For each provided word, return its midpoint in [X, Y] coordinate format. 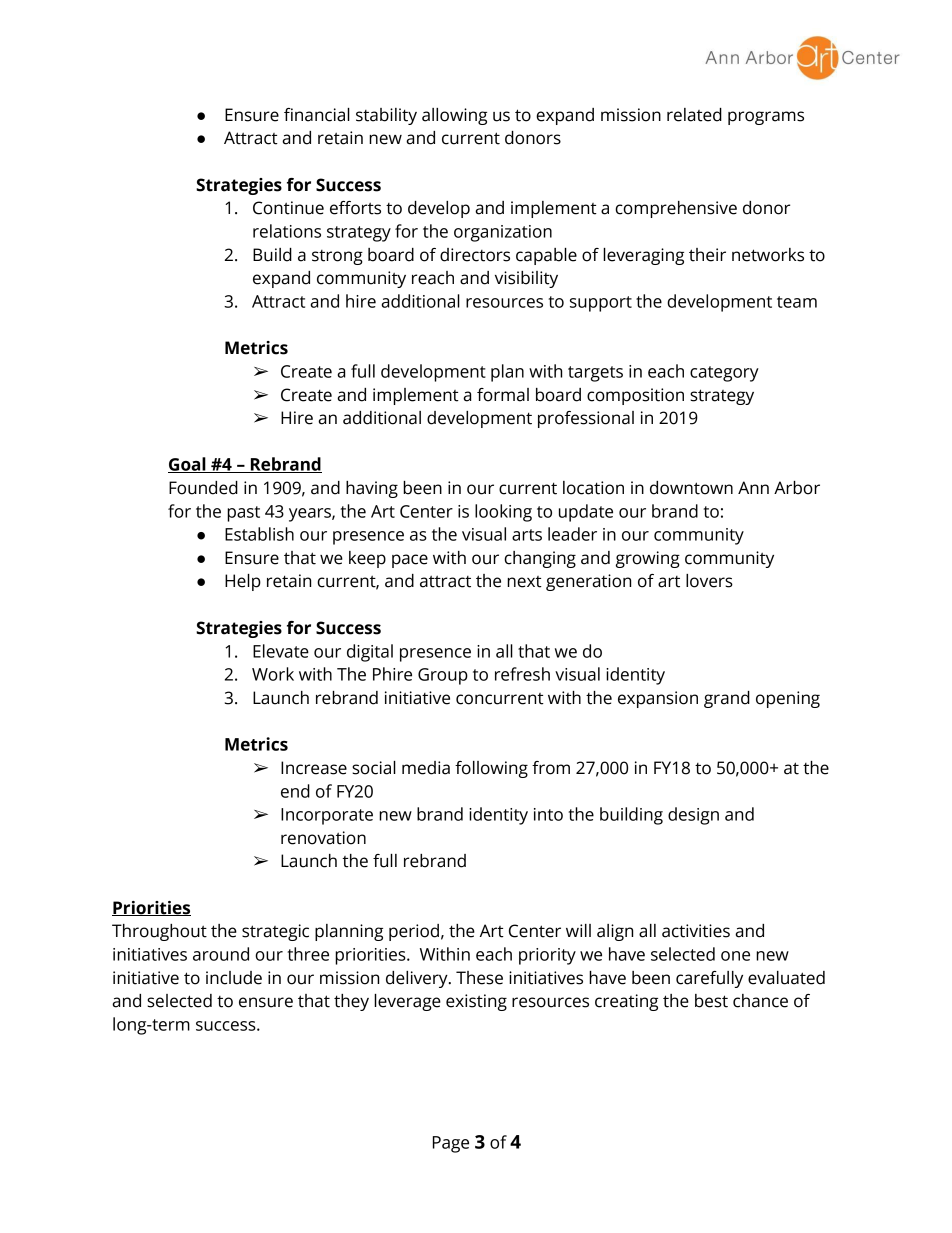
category [724, 374]
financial [317, 115]
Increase [314, 768]
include [234, 978]
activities [696, 931]
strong [337, 257]
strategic [275, 932]
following [491, 769]
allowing [454, 116]
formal [503, 395]
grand [727, 699]
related [694, 115]
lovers [709, 581]
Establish [259, 534]
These [479, 978]
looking [503, 513]
